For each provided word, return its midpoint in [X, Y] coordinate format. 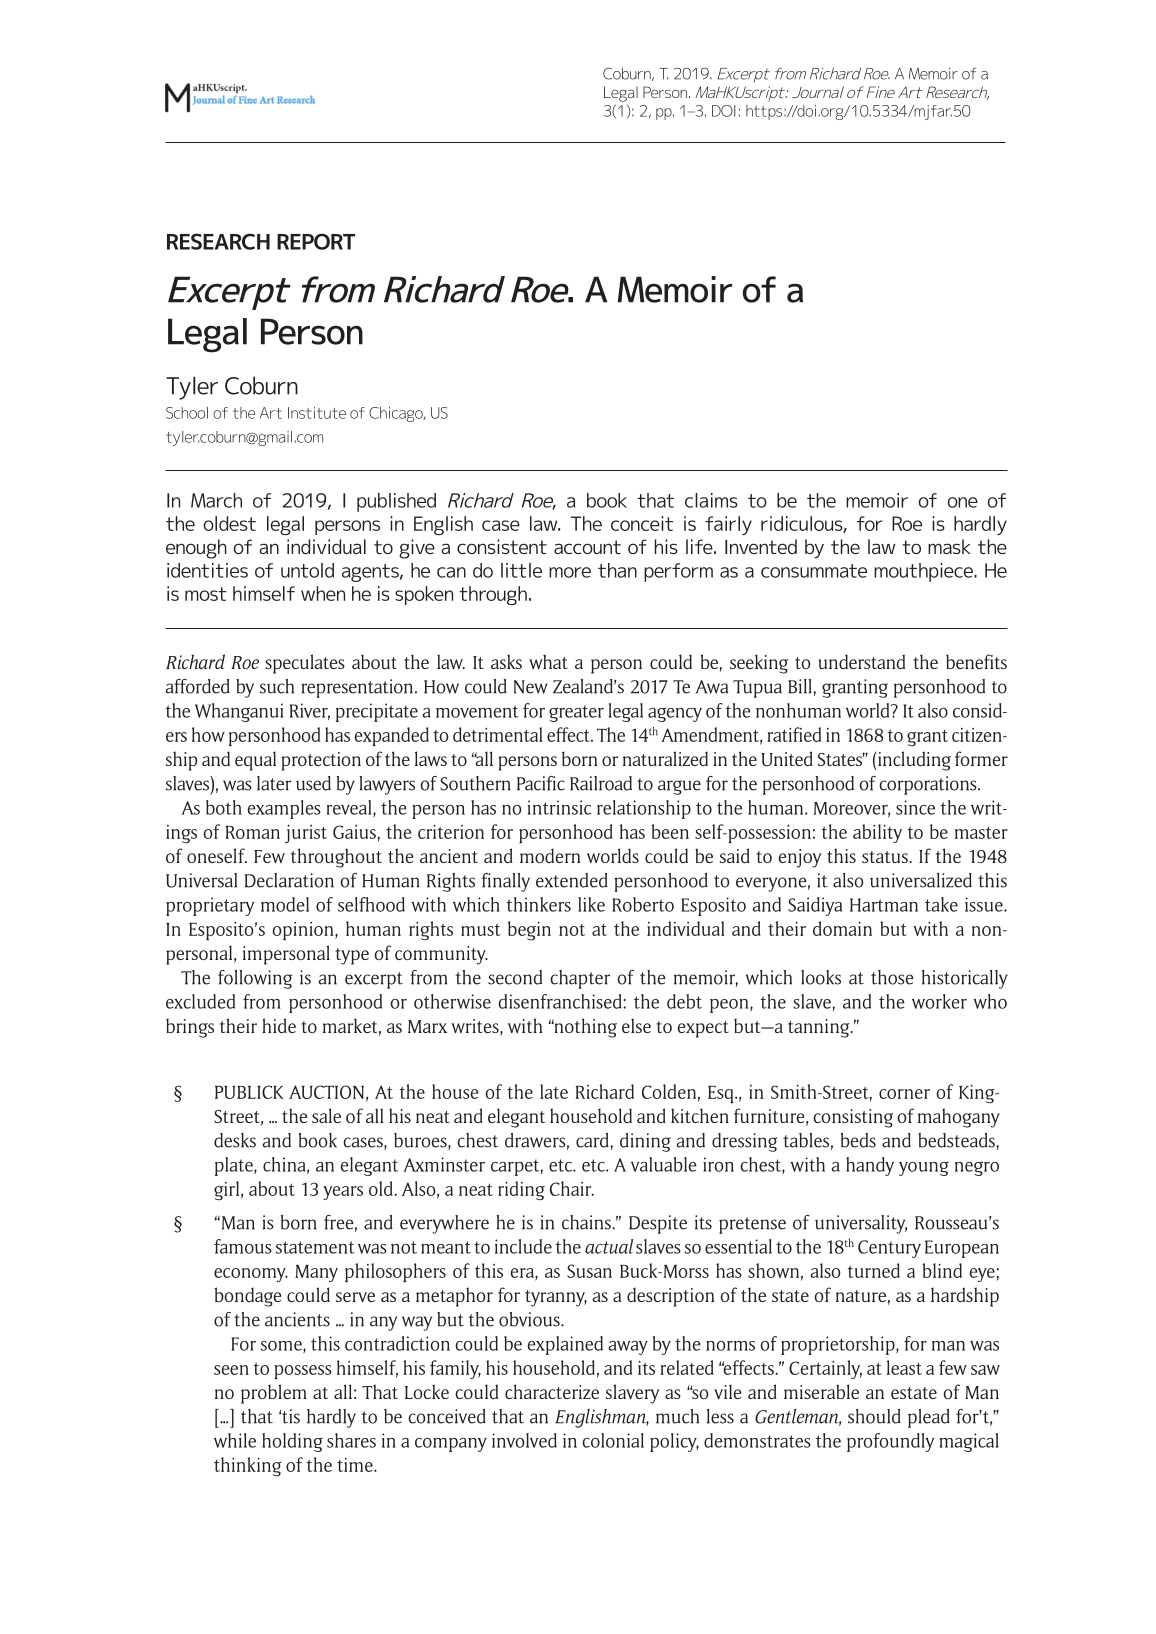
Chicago [397, 414]
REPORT [316, 241]
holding [292, 1442]
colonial [613, 1440]
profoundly [891, 1442]
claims [711, 500]
